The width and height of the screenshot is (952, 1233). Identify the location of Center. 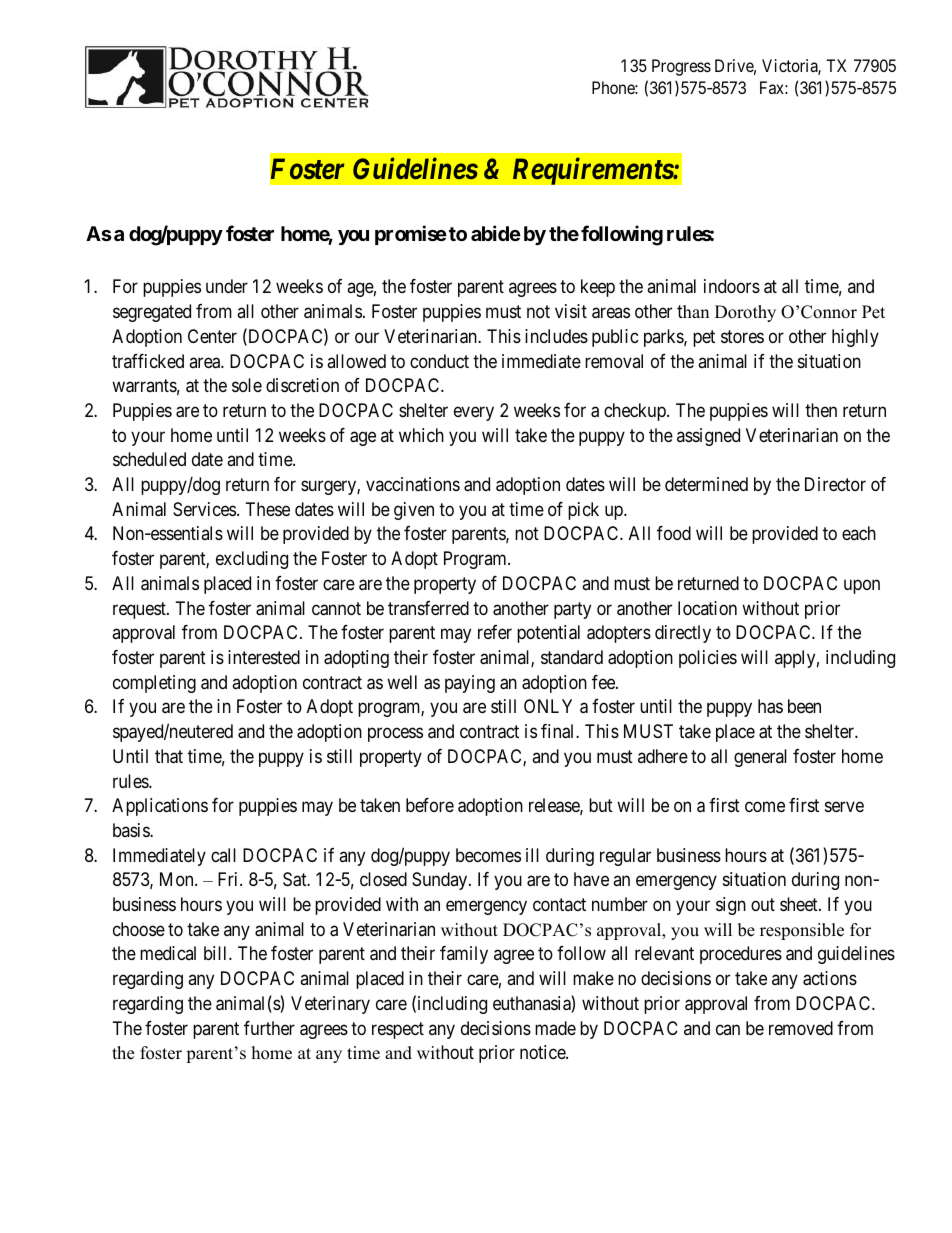
(212, 336).
